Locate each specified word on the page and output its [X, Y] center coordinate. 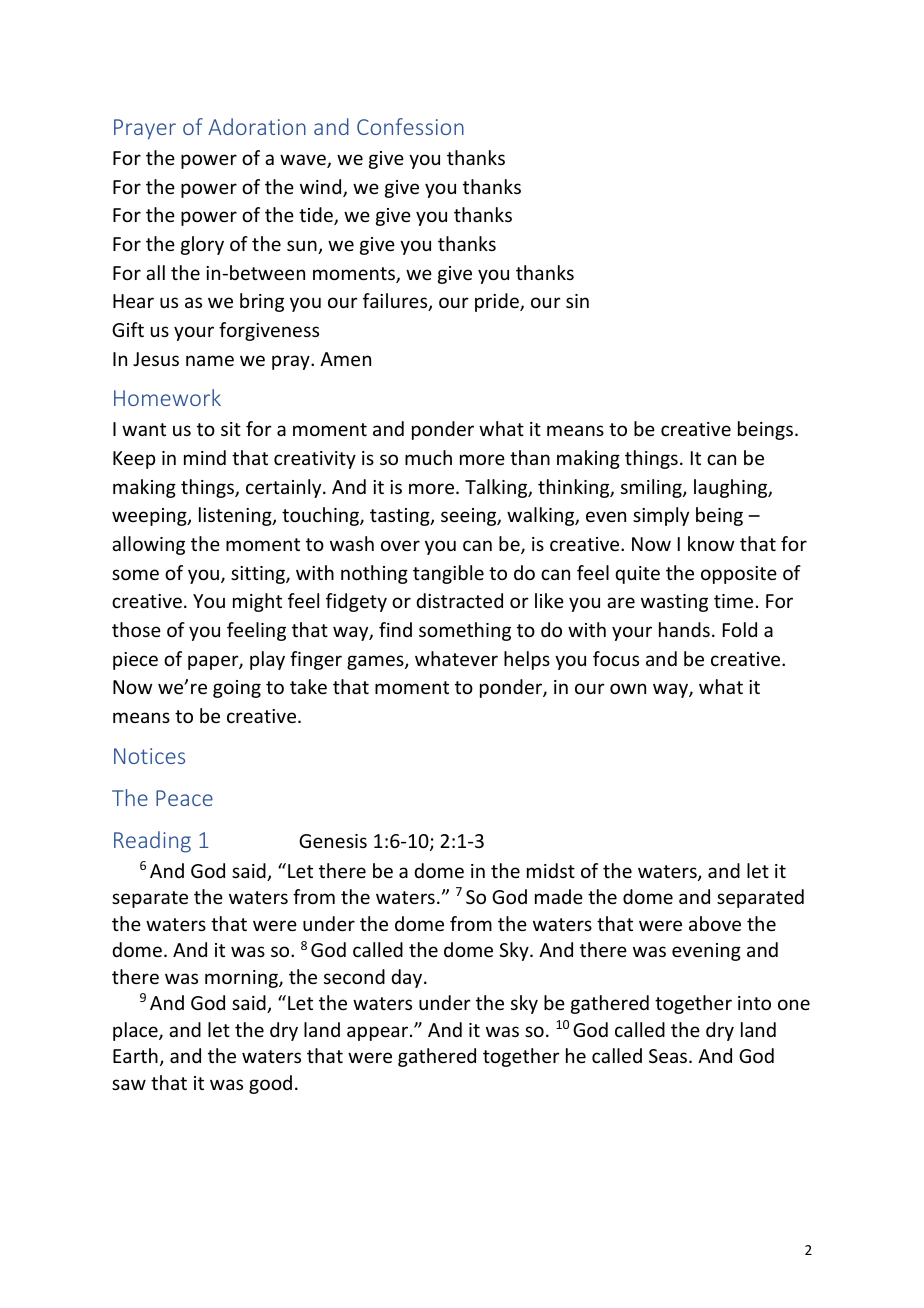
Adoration [257, 126]
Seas [669, 1056]
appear [379, 1033]
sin [577, 301]
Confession [410, 126]
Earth [135, 1055]
